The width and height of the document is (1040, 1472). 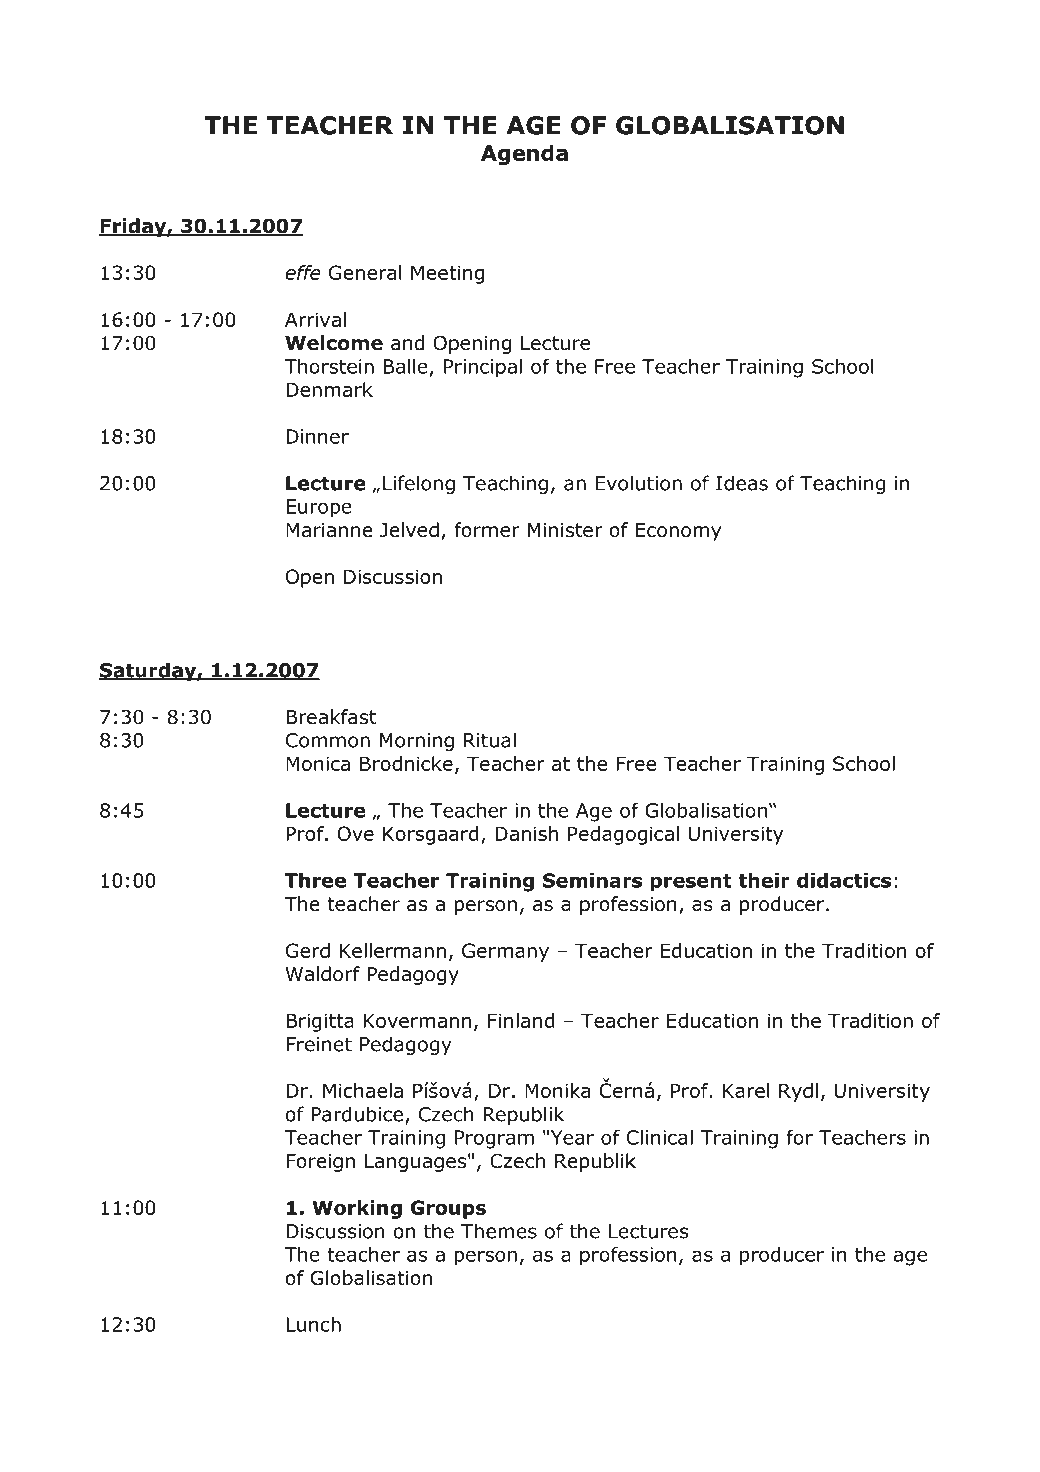 I want to click on Ideas, so click(x=742, y=483).
